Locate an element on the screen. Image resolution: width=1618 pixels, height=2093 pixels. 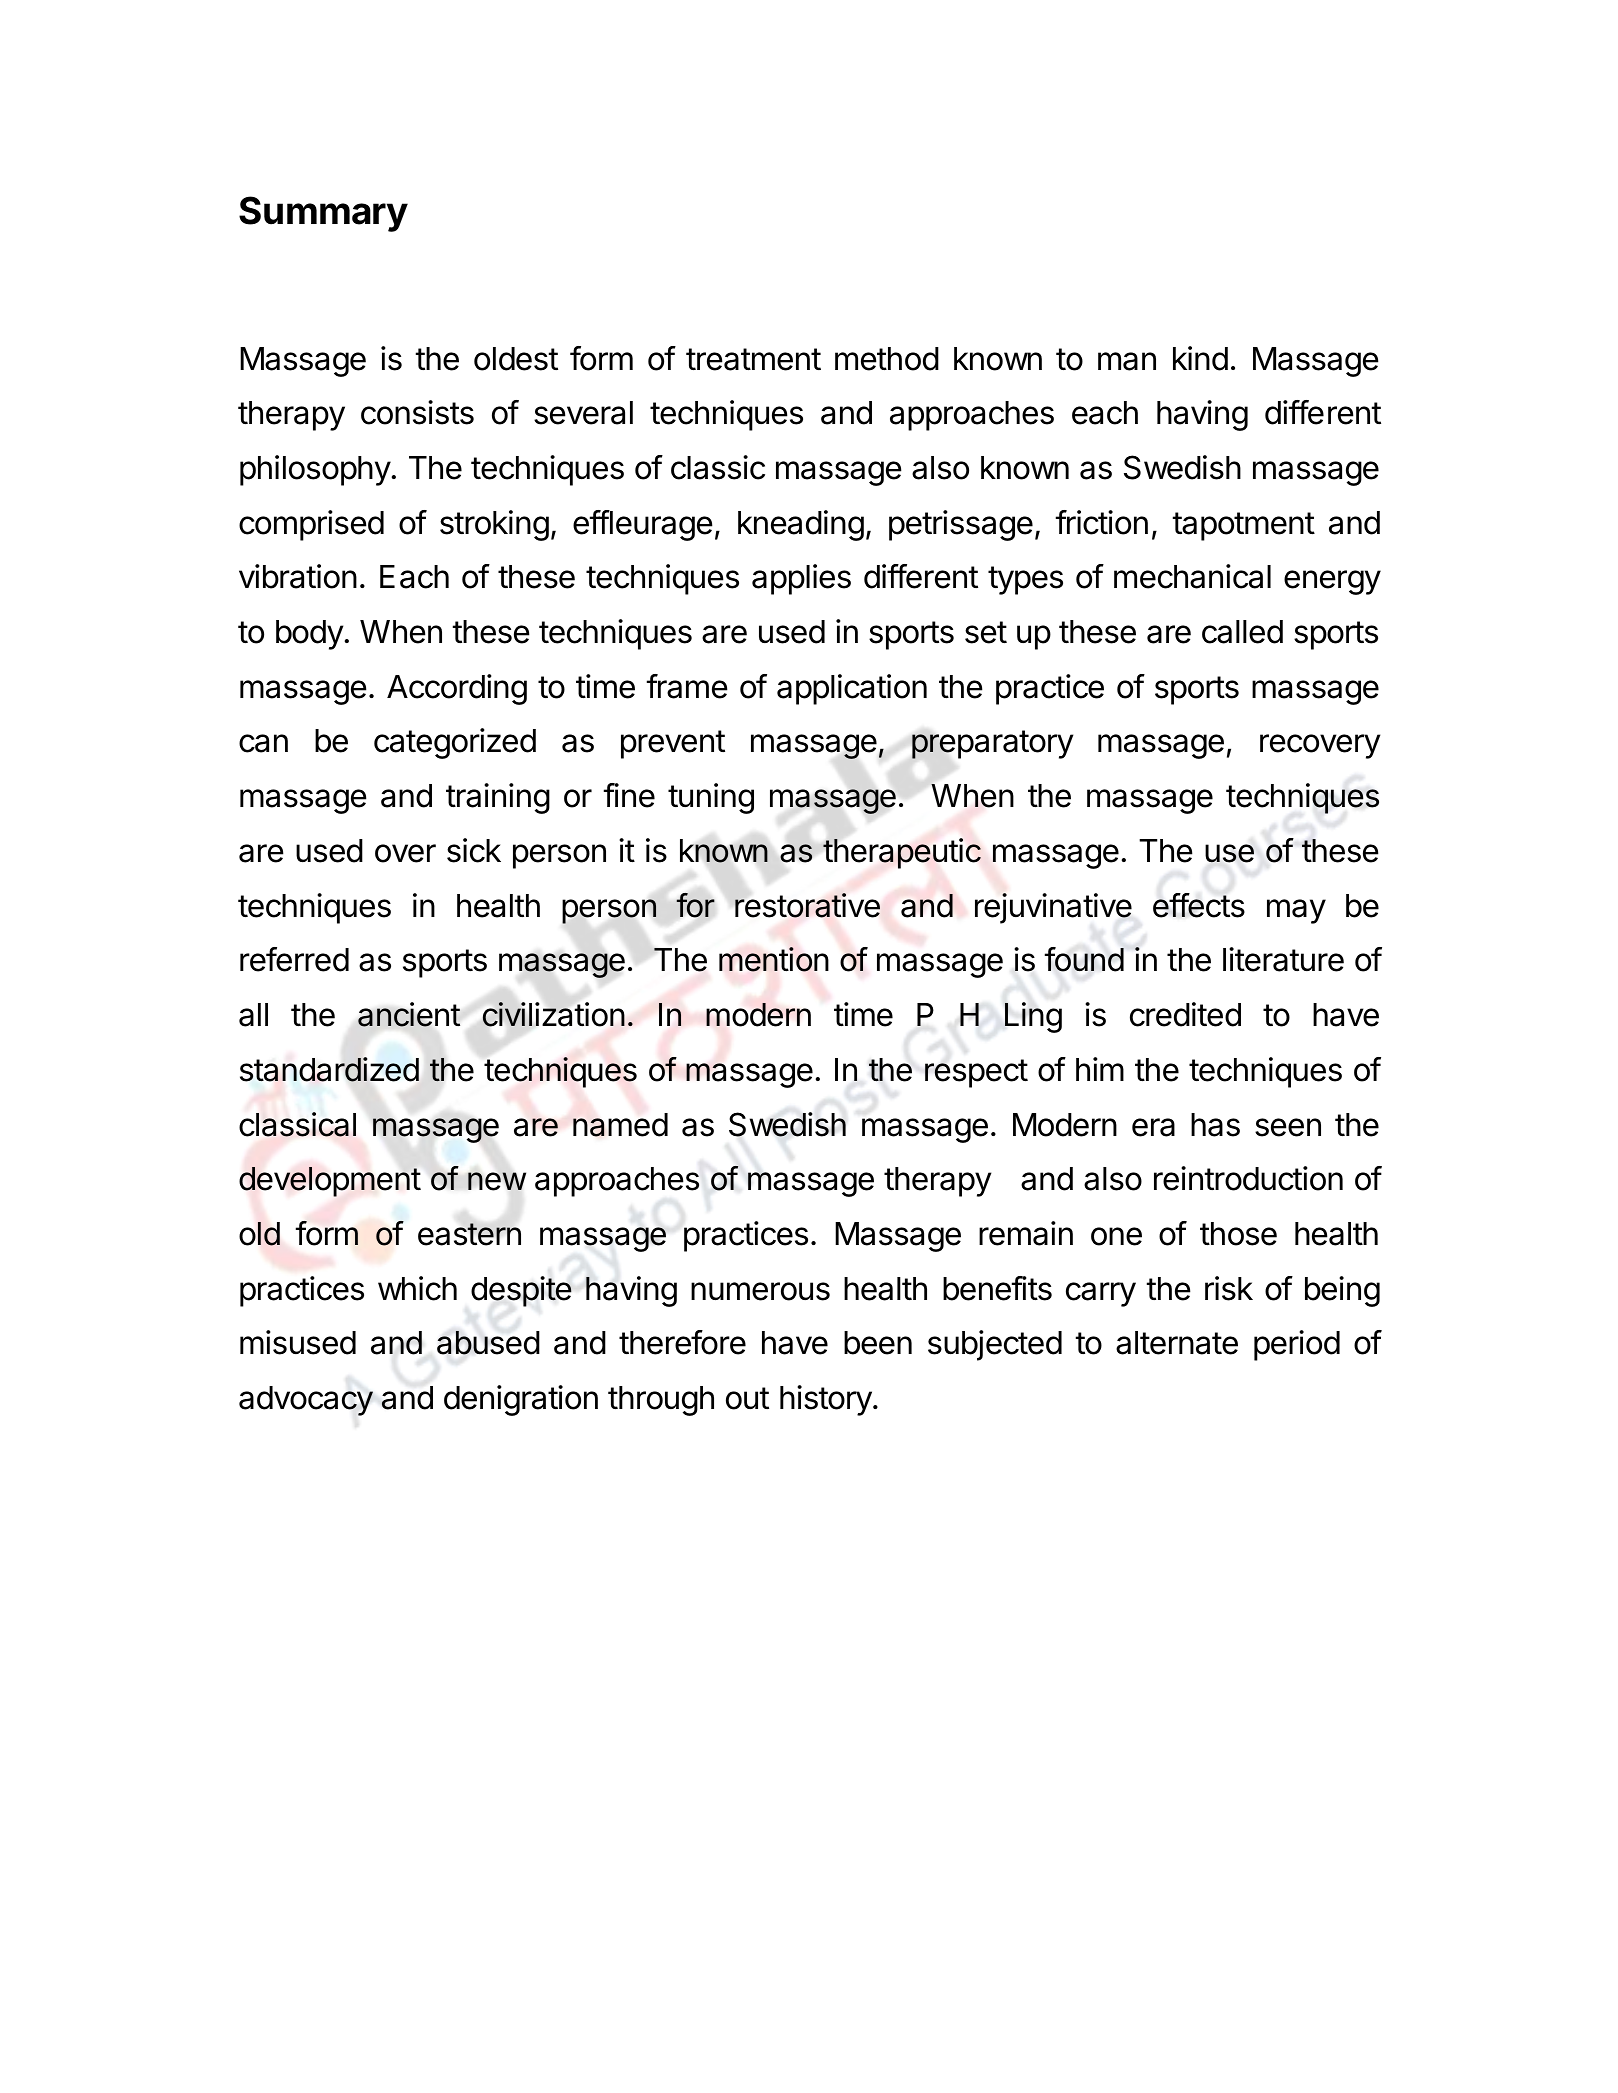
referred is located at coordinates (294, 959).
